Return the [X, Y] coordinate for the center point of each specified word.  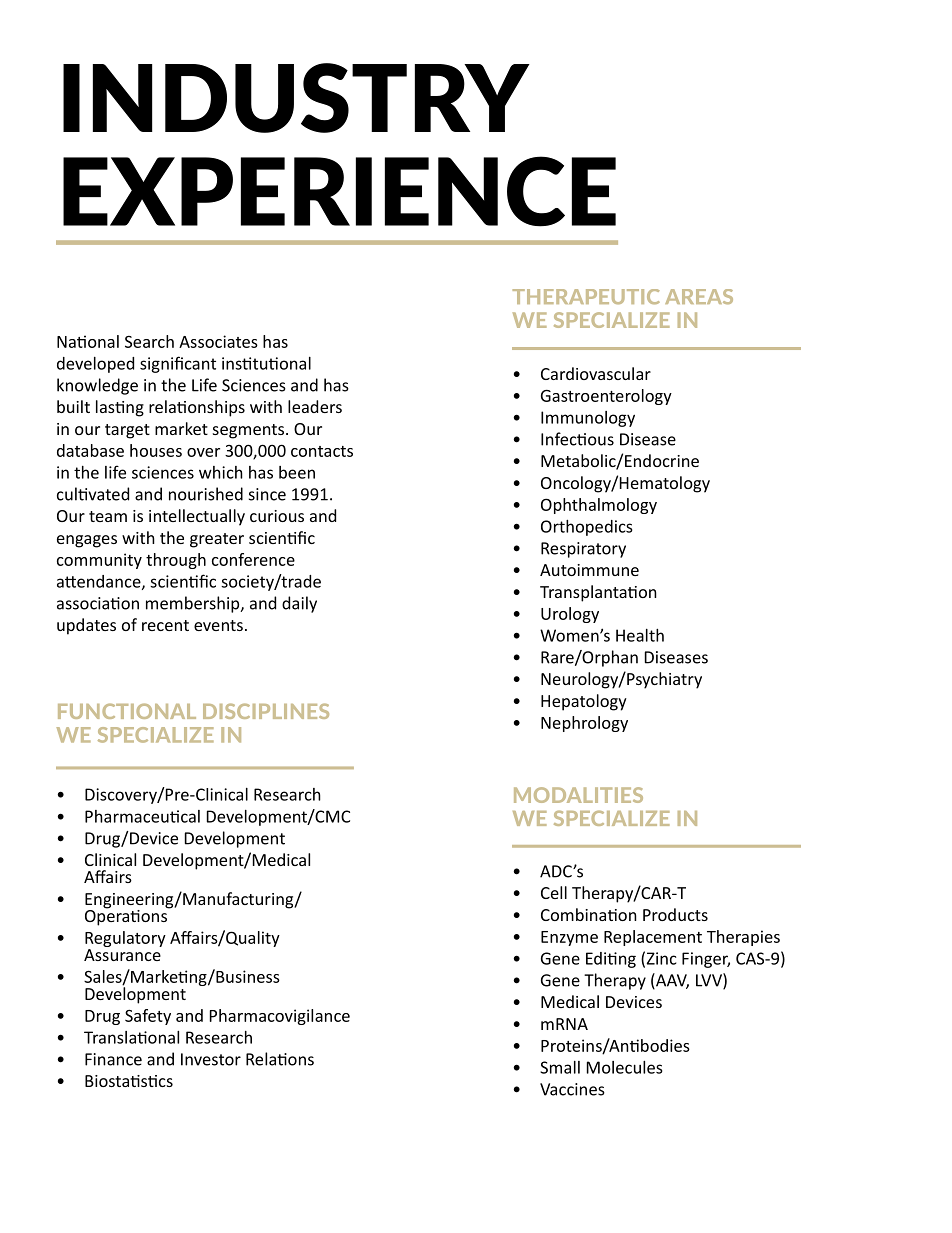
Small [560, 1067]
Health [640, 635]
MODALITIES [578, 795]
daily [299, 604]
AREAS [699, 296]
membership [194, 604]
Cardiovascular [596, 373]
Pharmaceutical [142, 816]
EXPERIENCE [339, 191]
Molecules [625, 1067]
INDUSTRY [296, 98]
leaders [315, 406]
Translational [131, 1037]
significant [178, 364]
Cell [554, 892]
